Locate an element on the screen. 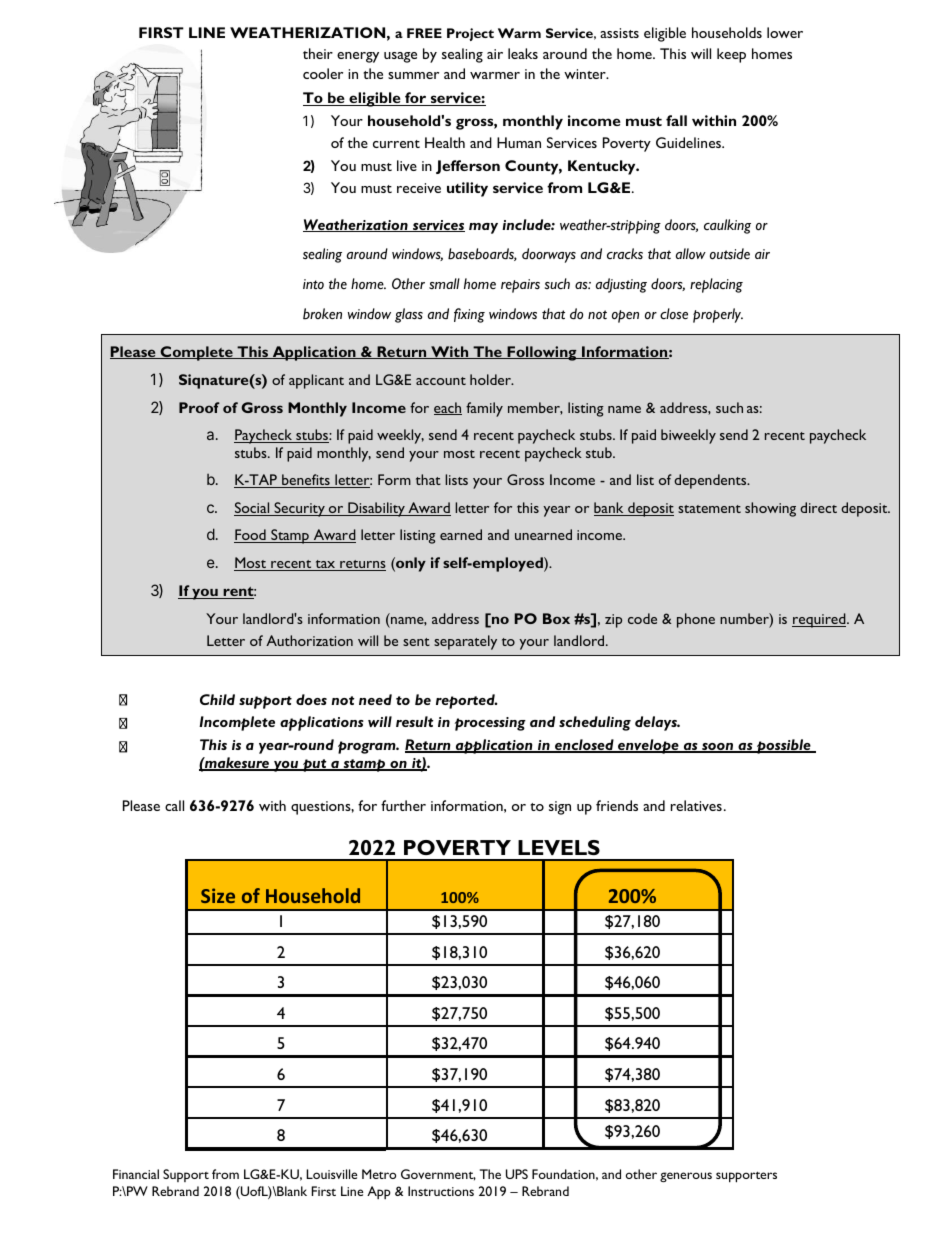 This screenshot has height=1233, width=952. Social is located at coordinates (253, 509).
